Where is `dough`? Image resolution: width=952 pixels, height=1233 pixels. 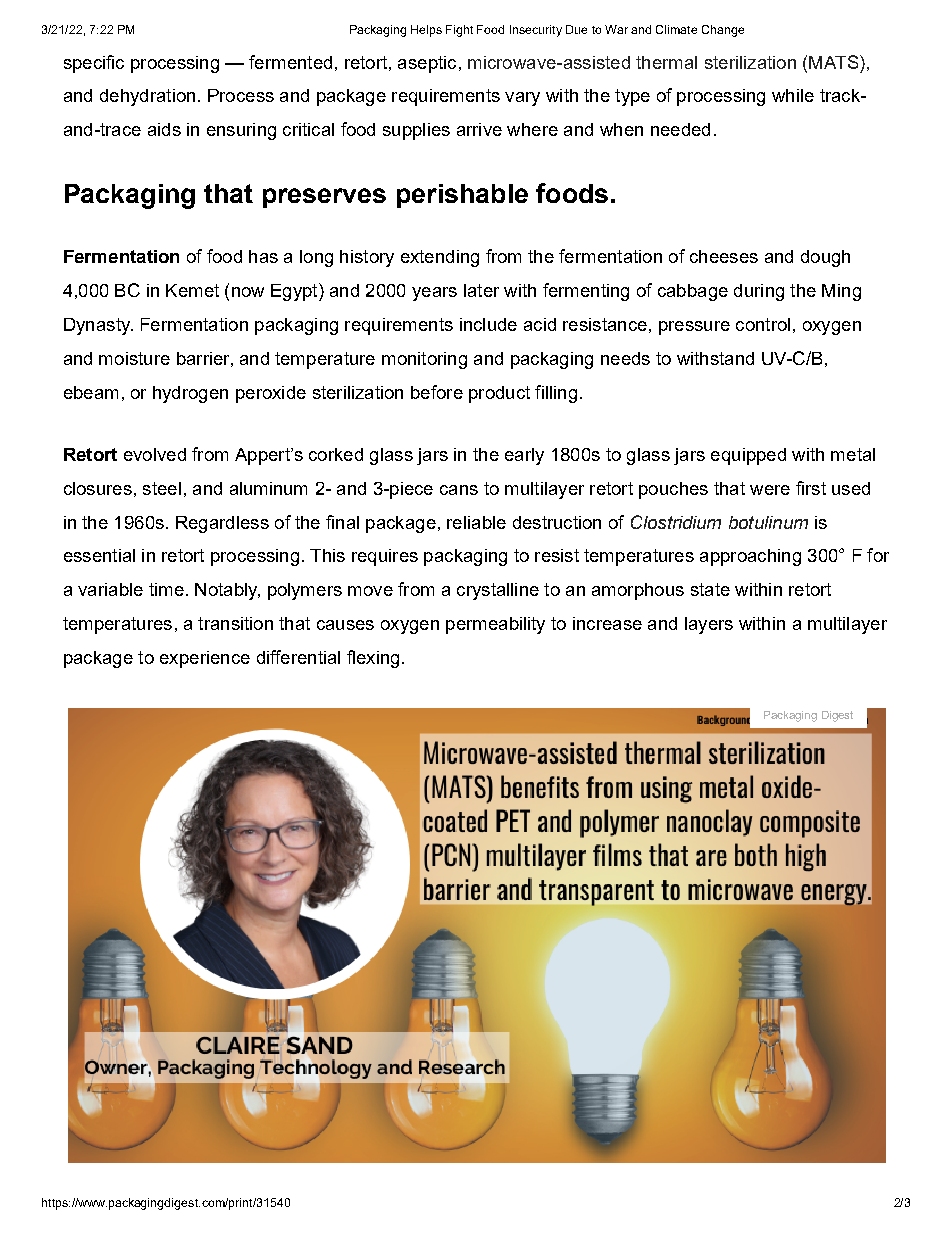 dough is located at coordinates (825, 258).
